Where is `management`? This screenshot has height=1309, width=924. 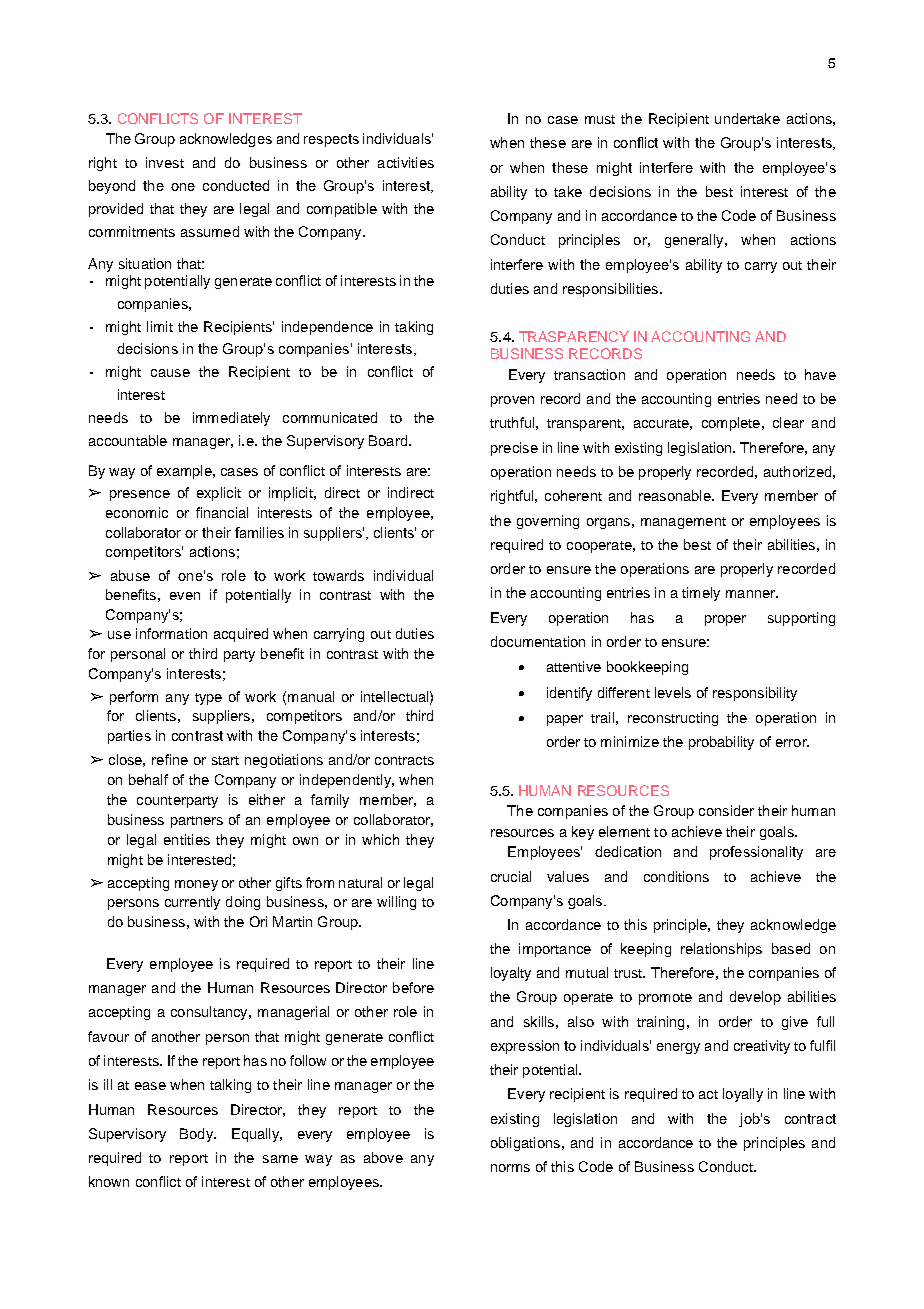
management is located at coordinates (683, 523).
